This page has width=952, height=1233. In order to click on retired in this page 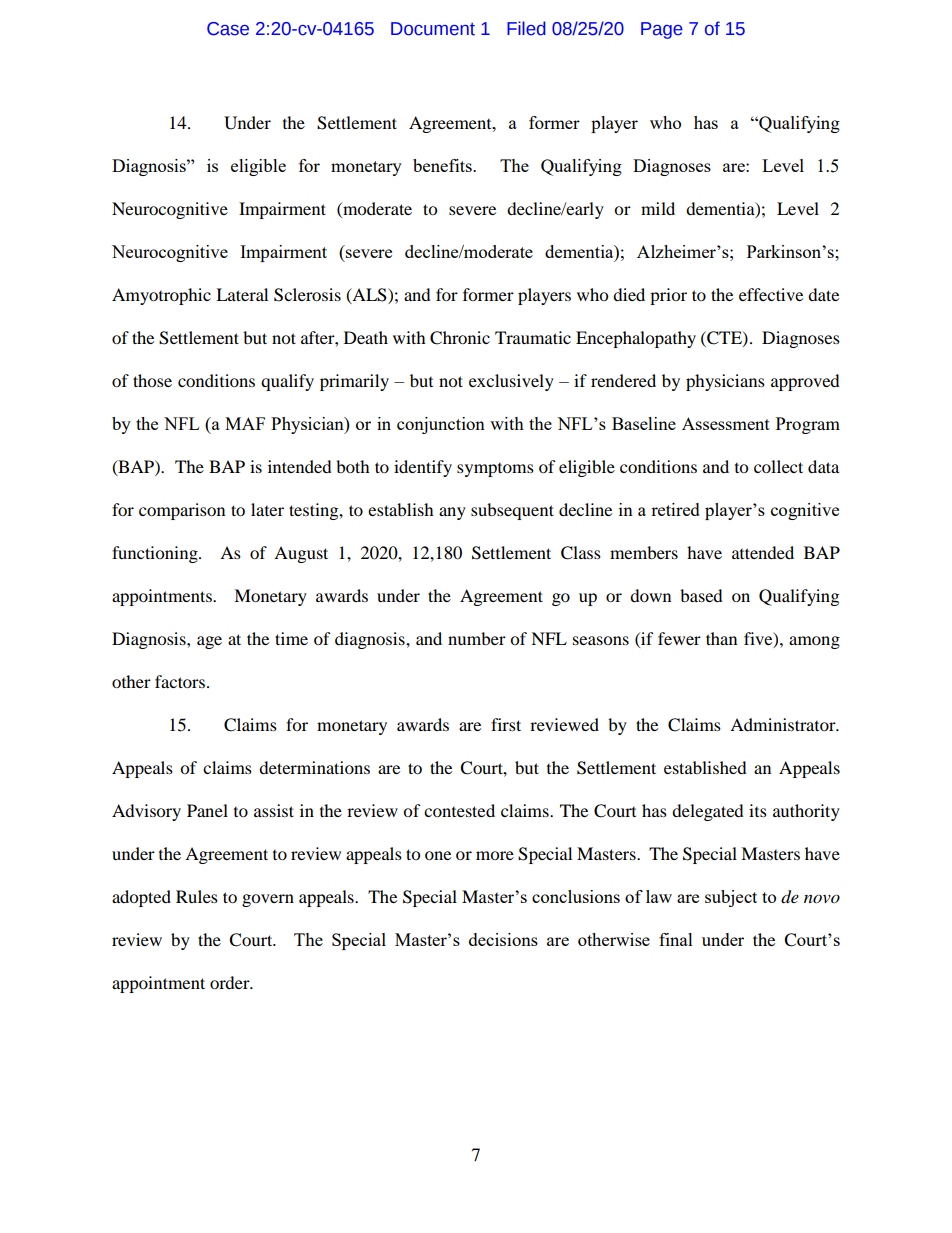, I will do `click(675, 509)`.
